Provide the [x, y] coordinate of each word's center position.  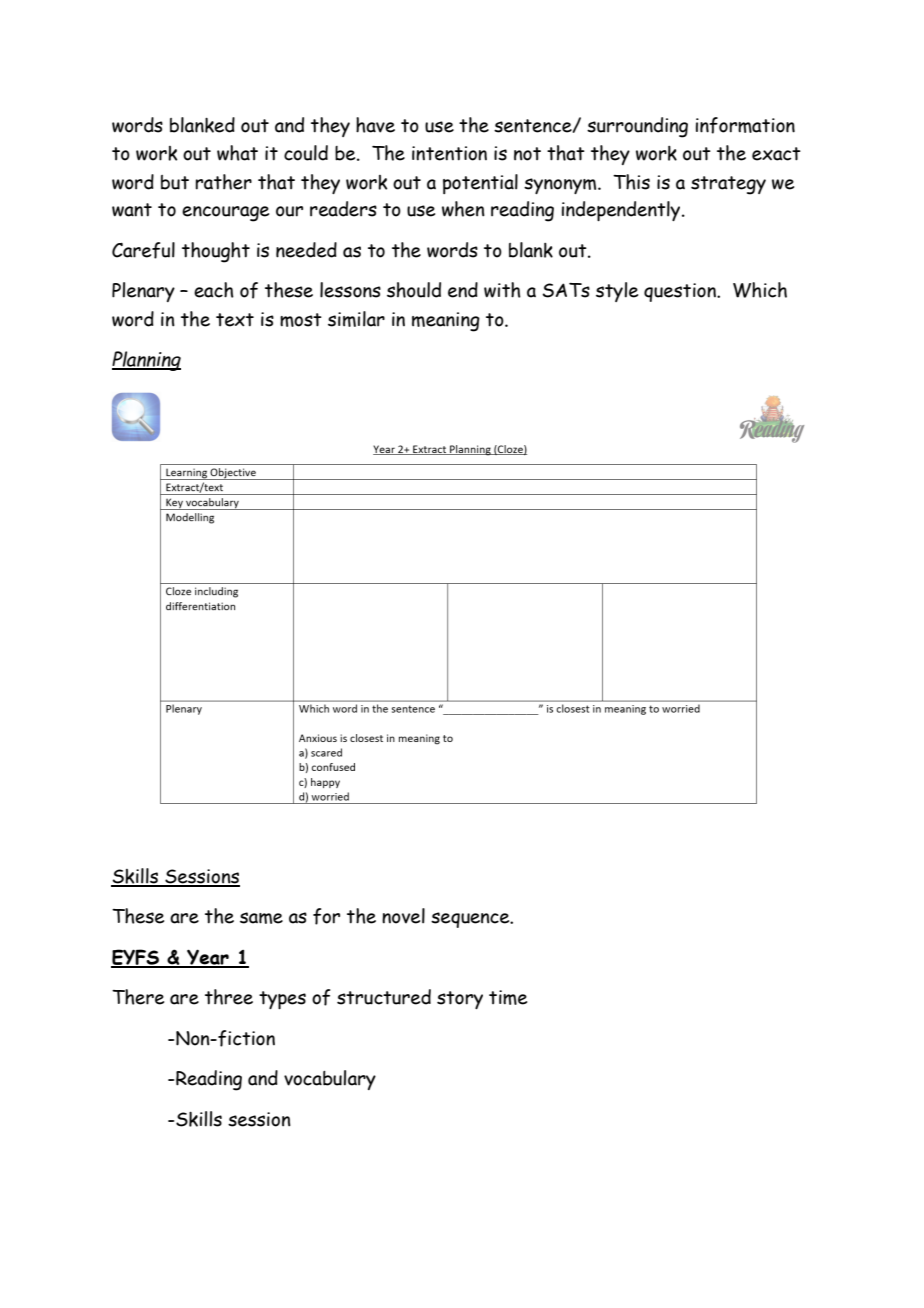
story [460, 1000]
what [237, 153]
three [229, 997]
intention [449, 153]
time [508, 997]
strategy [728, 185]
